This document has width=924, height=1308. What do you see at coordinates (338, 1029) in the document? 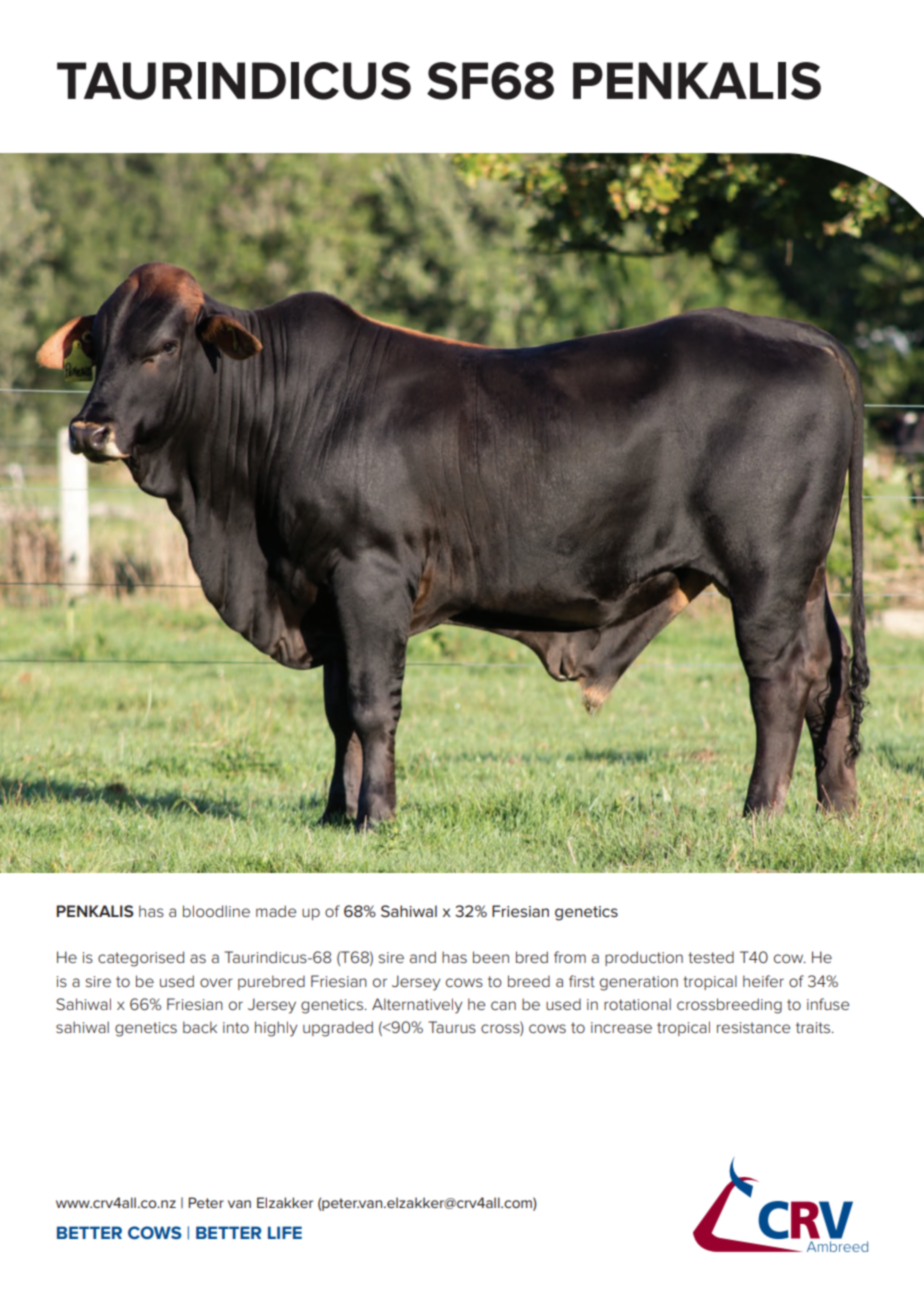
I see `upgraded` at bounding box center [338, 1029].
